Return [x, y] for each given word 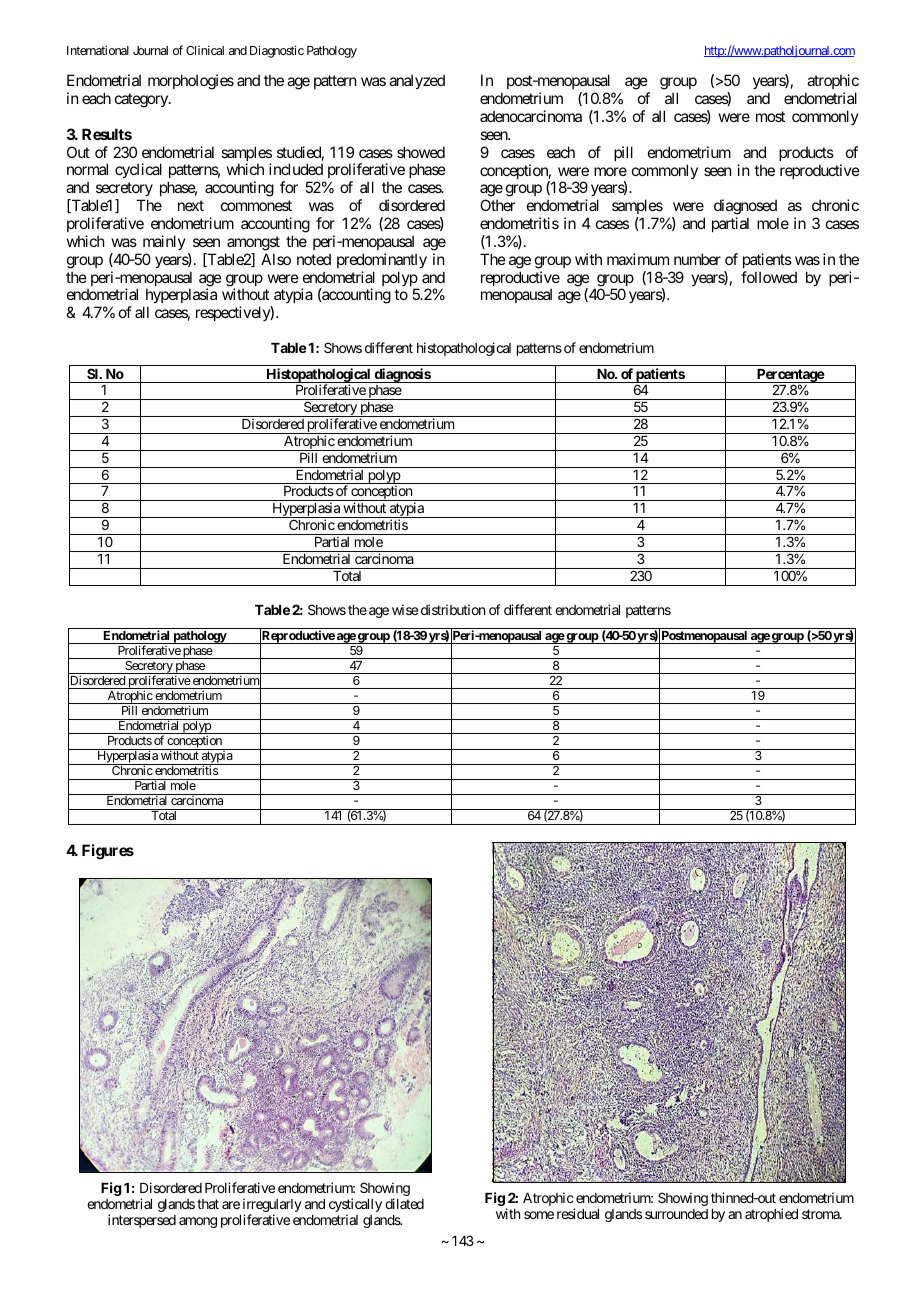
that [208, 1204]
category [142, 100]
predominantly [382, 260]
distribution [453, 609]
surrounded [676, 1214]
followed [769, 277]
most [770, 116]
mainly [164, 242]
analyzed [417, 81]
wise [405, 609]
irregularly [272, 1206]
